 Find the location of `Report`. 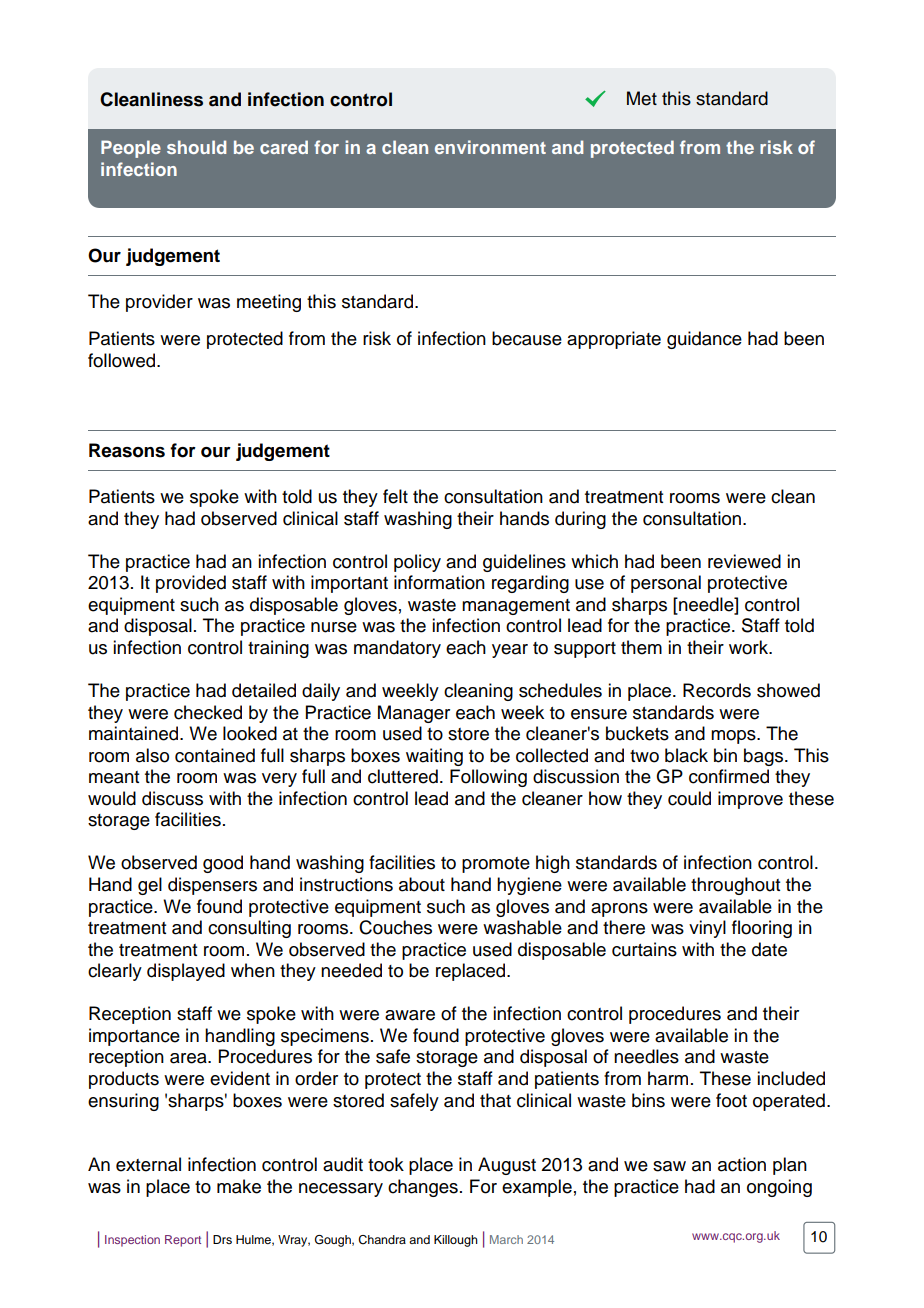

Report is located at coordinates (183, 1241).
